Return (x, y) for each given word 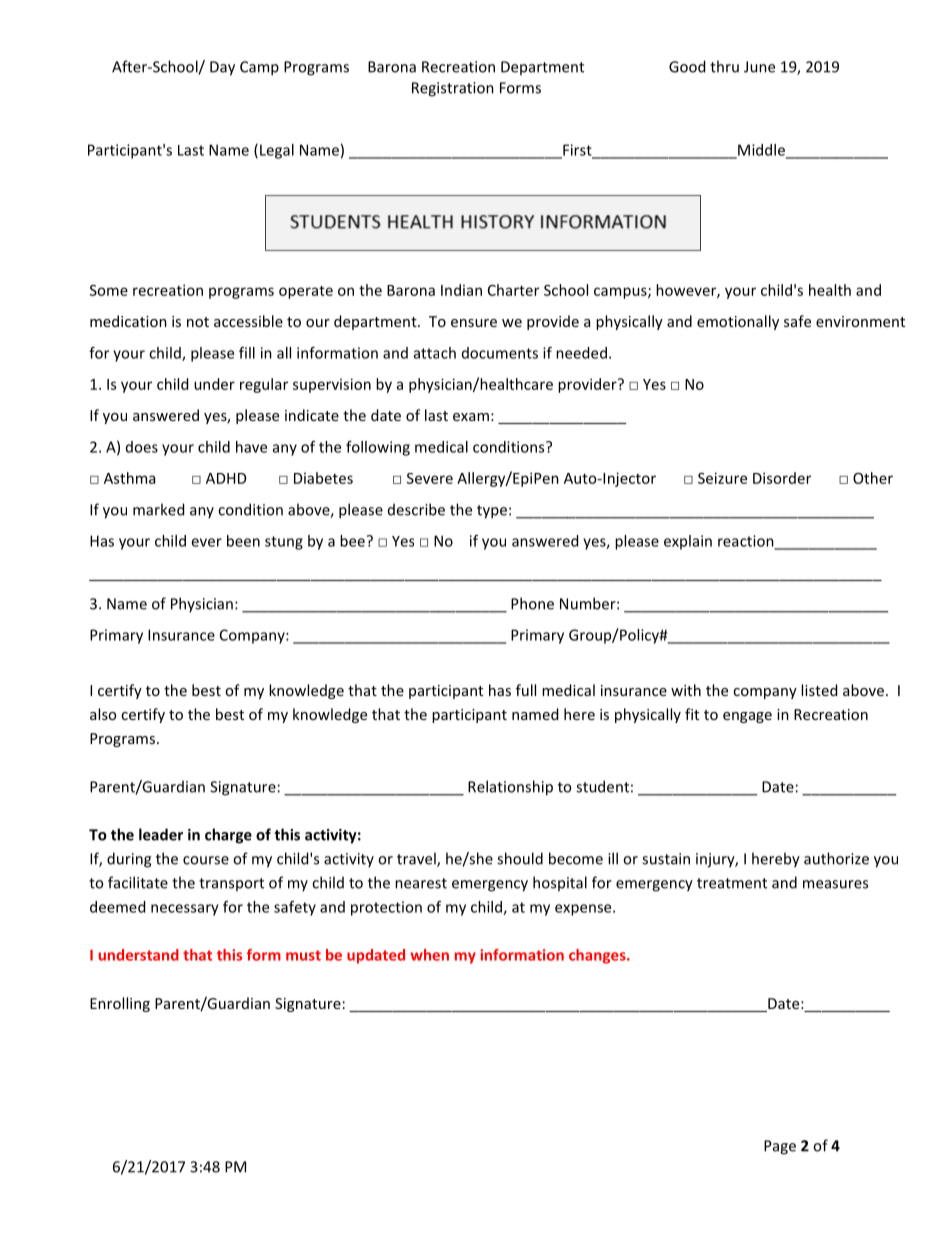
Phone (532, 603)
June (759, 67)
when (429, 955)
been (243, 541)
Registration (453, 89)
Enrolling (120, 1004)
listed (819, 690)
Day (222, 68)
